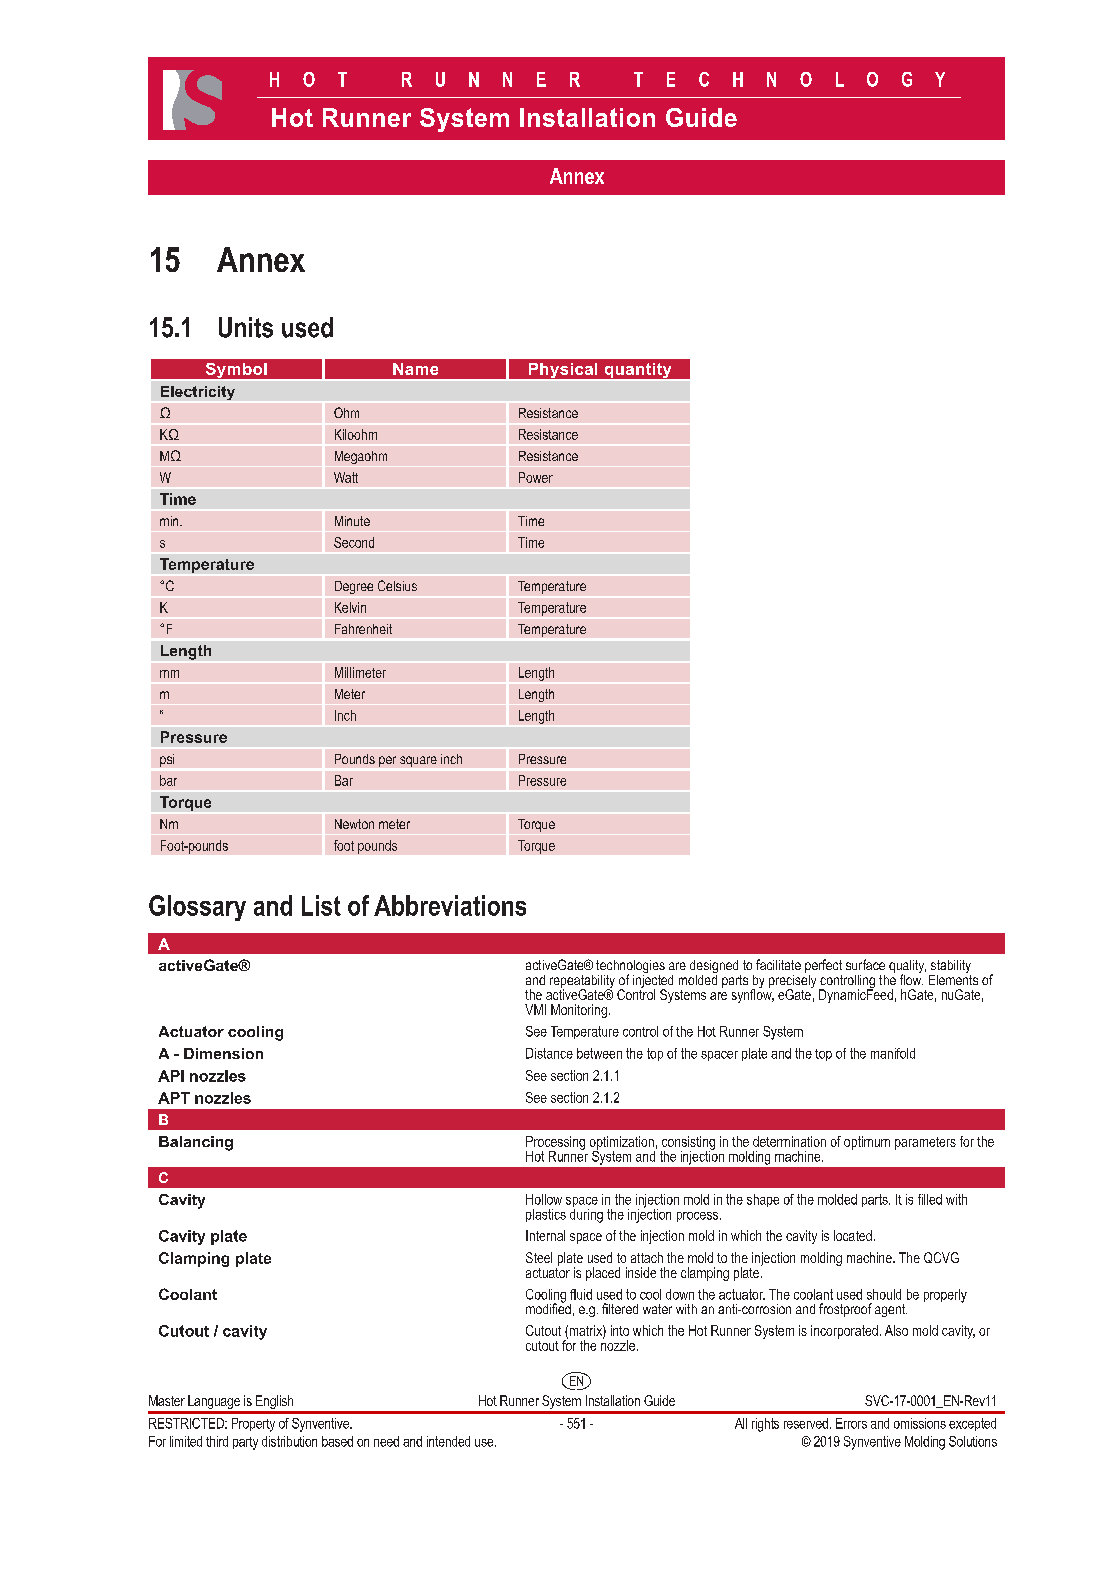  I want to click on Units, so click(246, 327).
